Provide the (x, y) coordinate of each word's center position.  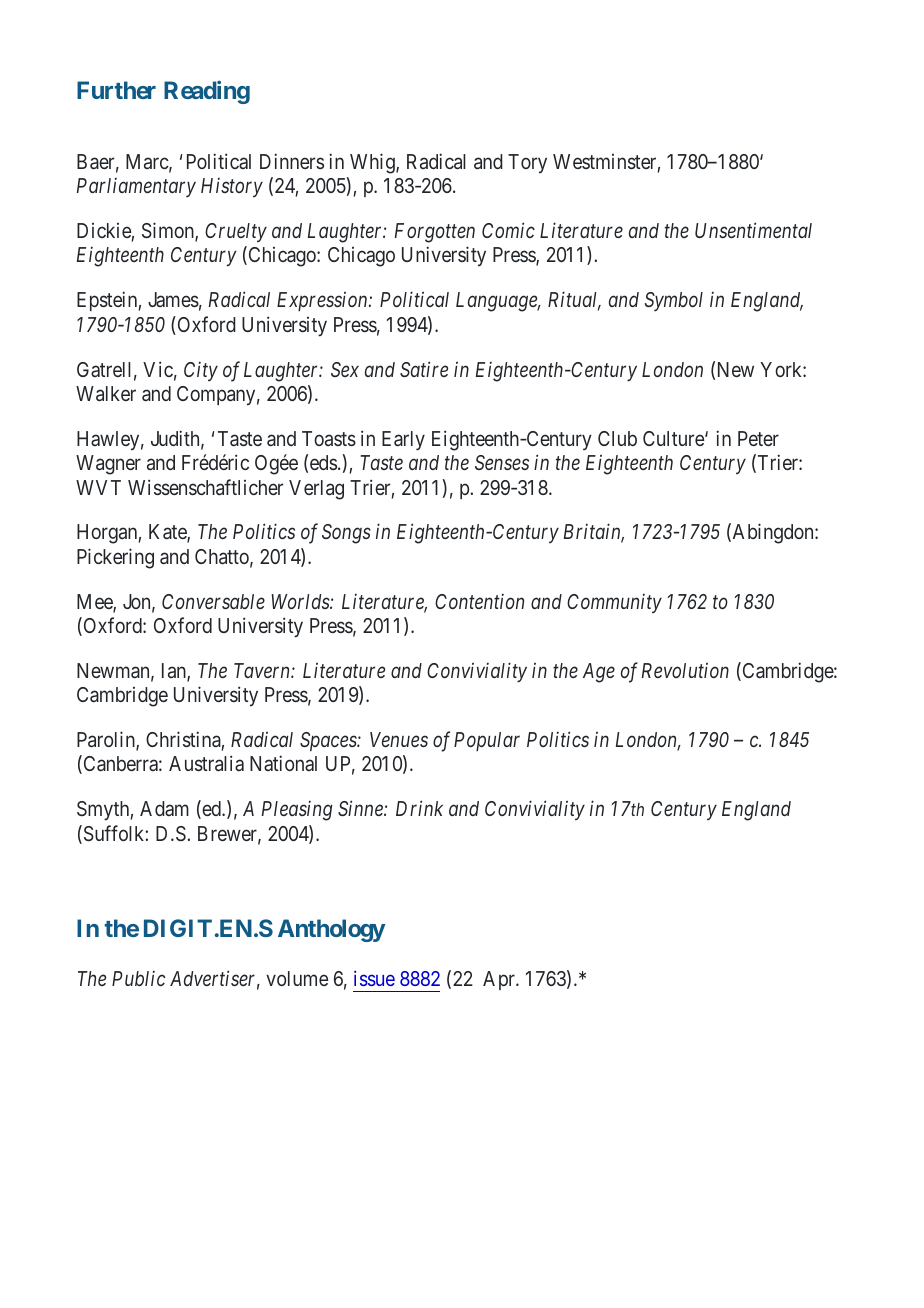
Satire (424, 369)
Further (116, 90)
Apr (500, 980)
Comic (508, 230)
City (201, 371)
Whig (373, 163)
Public (139, 978)
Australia (206, 763)
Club (617, 438)
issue (374, 978)
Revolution (685, 670)
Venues (399, 739)
